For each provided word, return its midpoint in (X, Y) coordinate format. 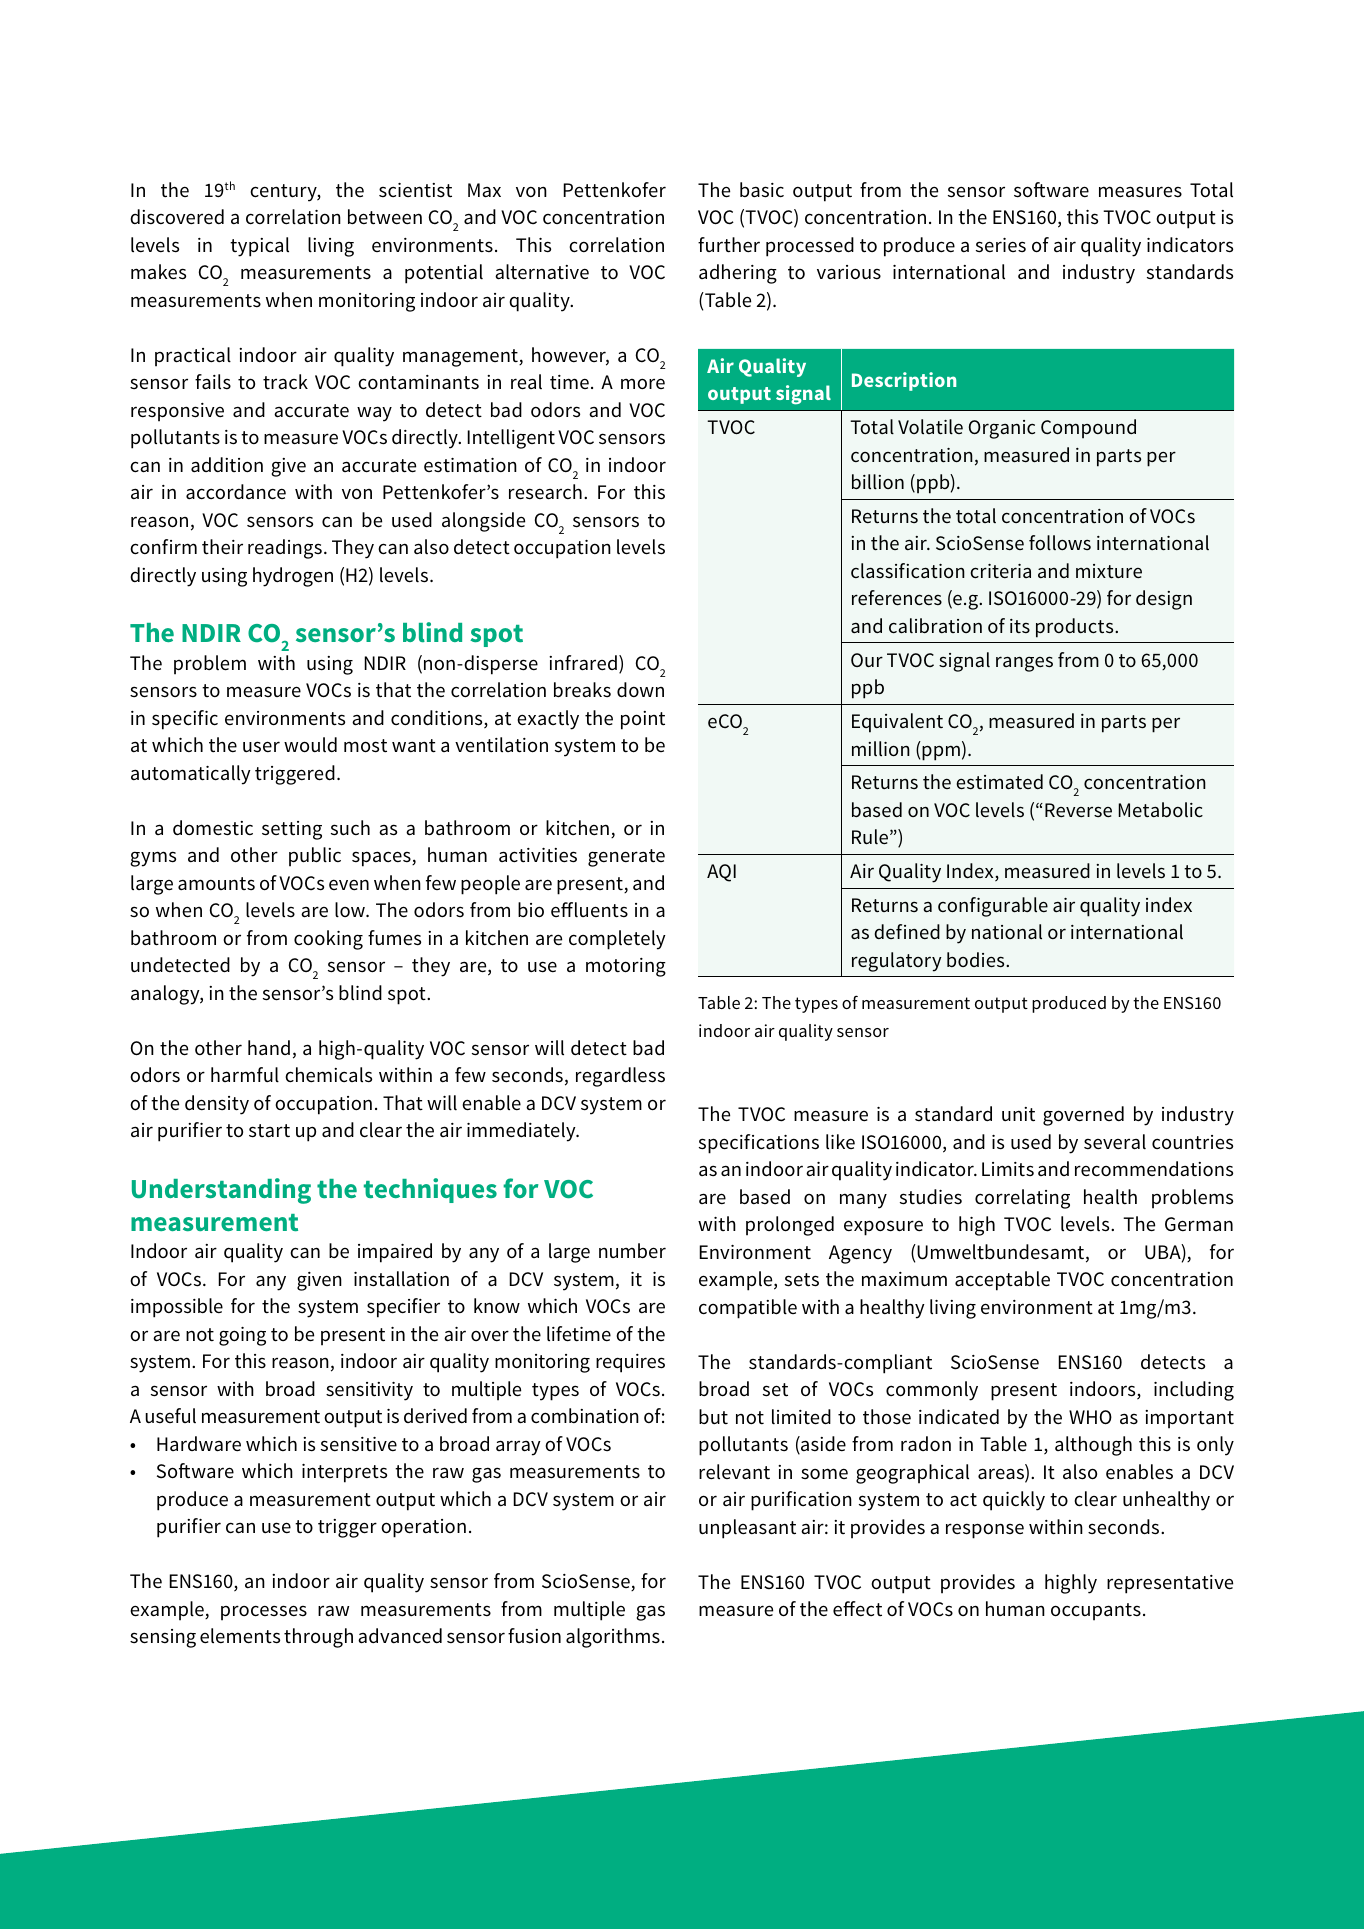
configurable (993, 907)
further (729, 245)
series (1001, 245)
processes (264, 1613)
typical (259, 247)
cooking (328, 940)
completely (617, 940)
